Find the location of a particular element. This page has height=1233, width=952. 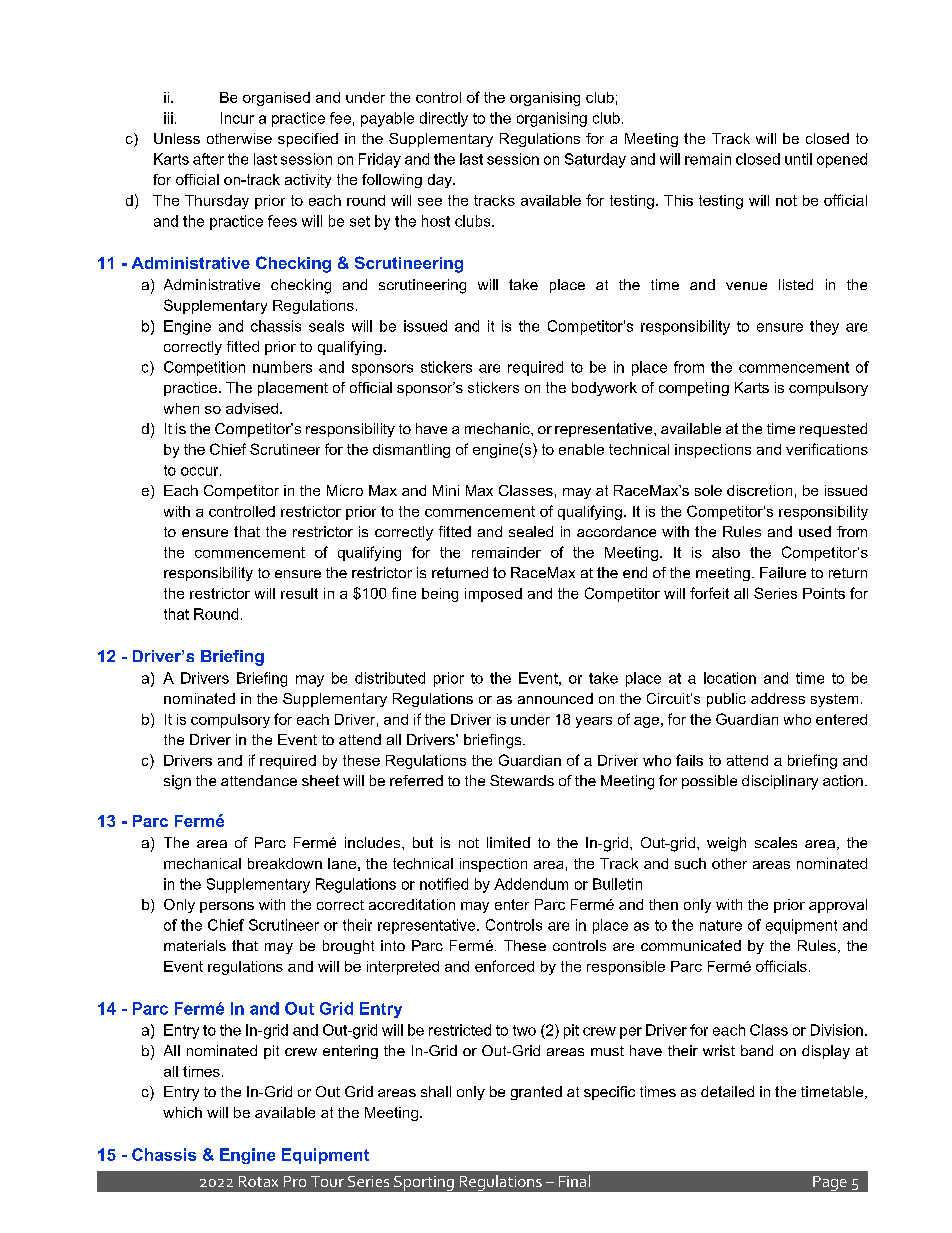

nature is located at coordinates (721, 925).
